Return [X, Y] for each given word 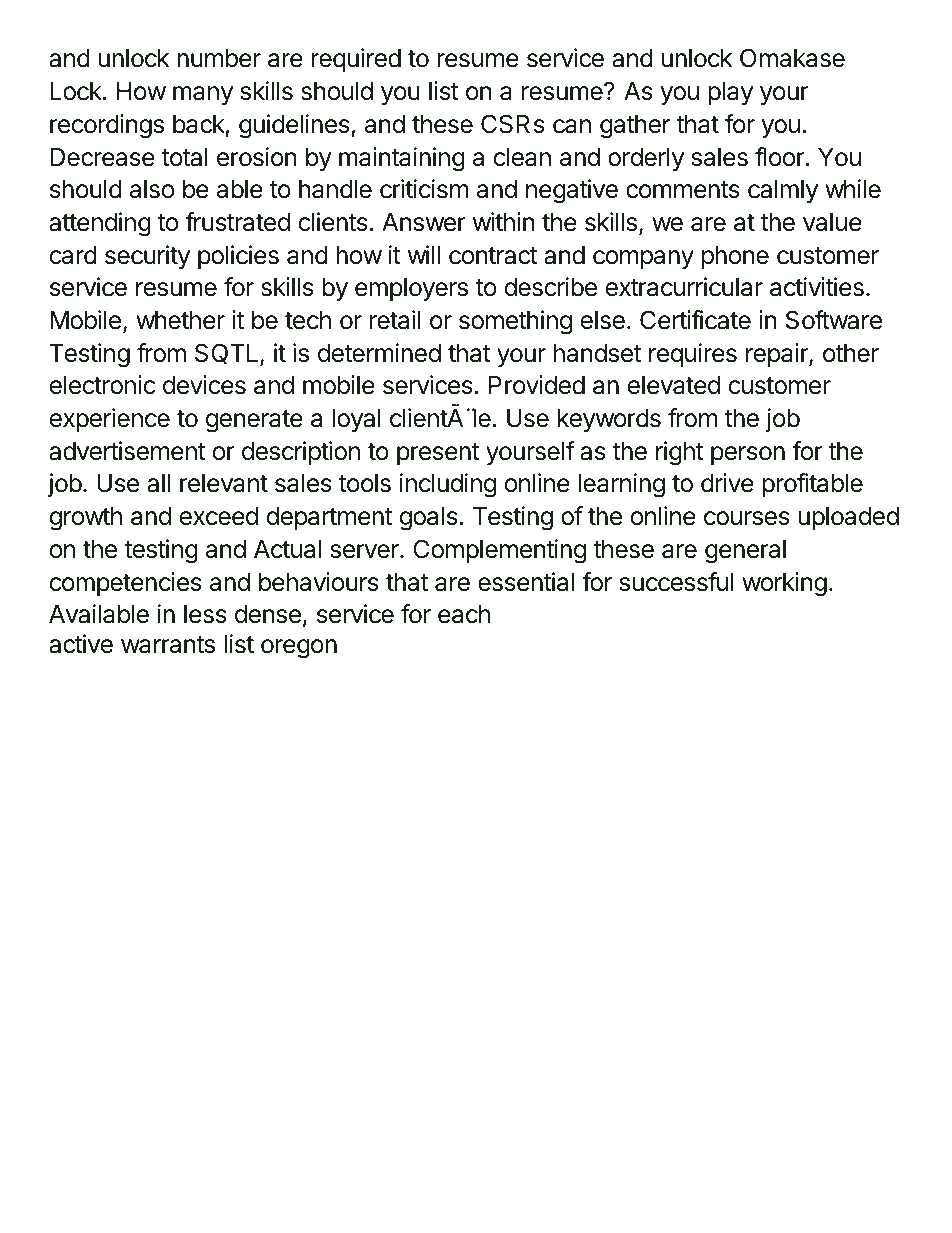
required [356, 60]
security [147, 257]
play [730, 93]
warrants [168, 645]
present [438, 454]
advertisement [127, 451]
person [748, 455]
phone [735, 257]
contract [493, 256]
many [203, 95]
